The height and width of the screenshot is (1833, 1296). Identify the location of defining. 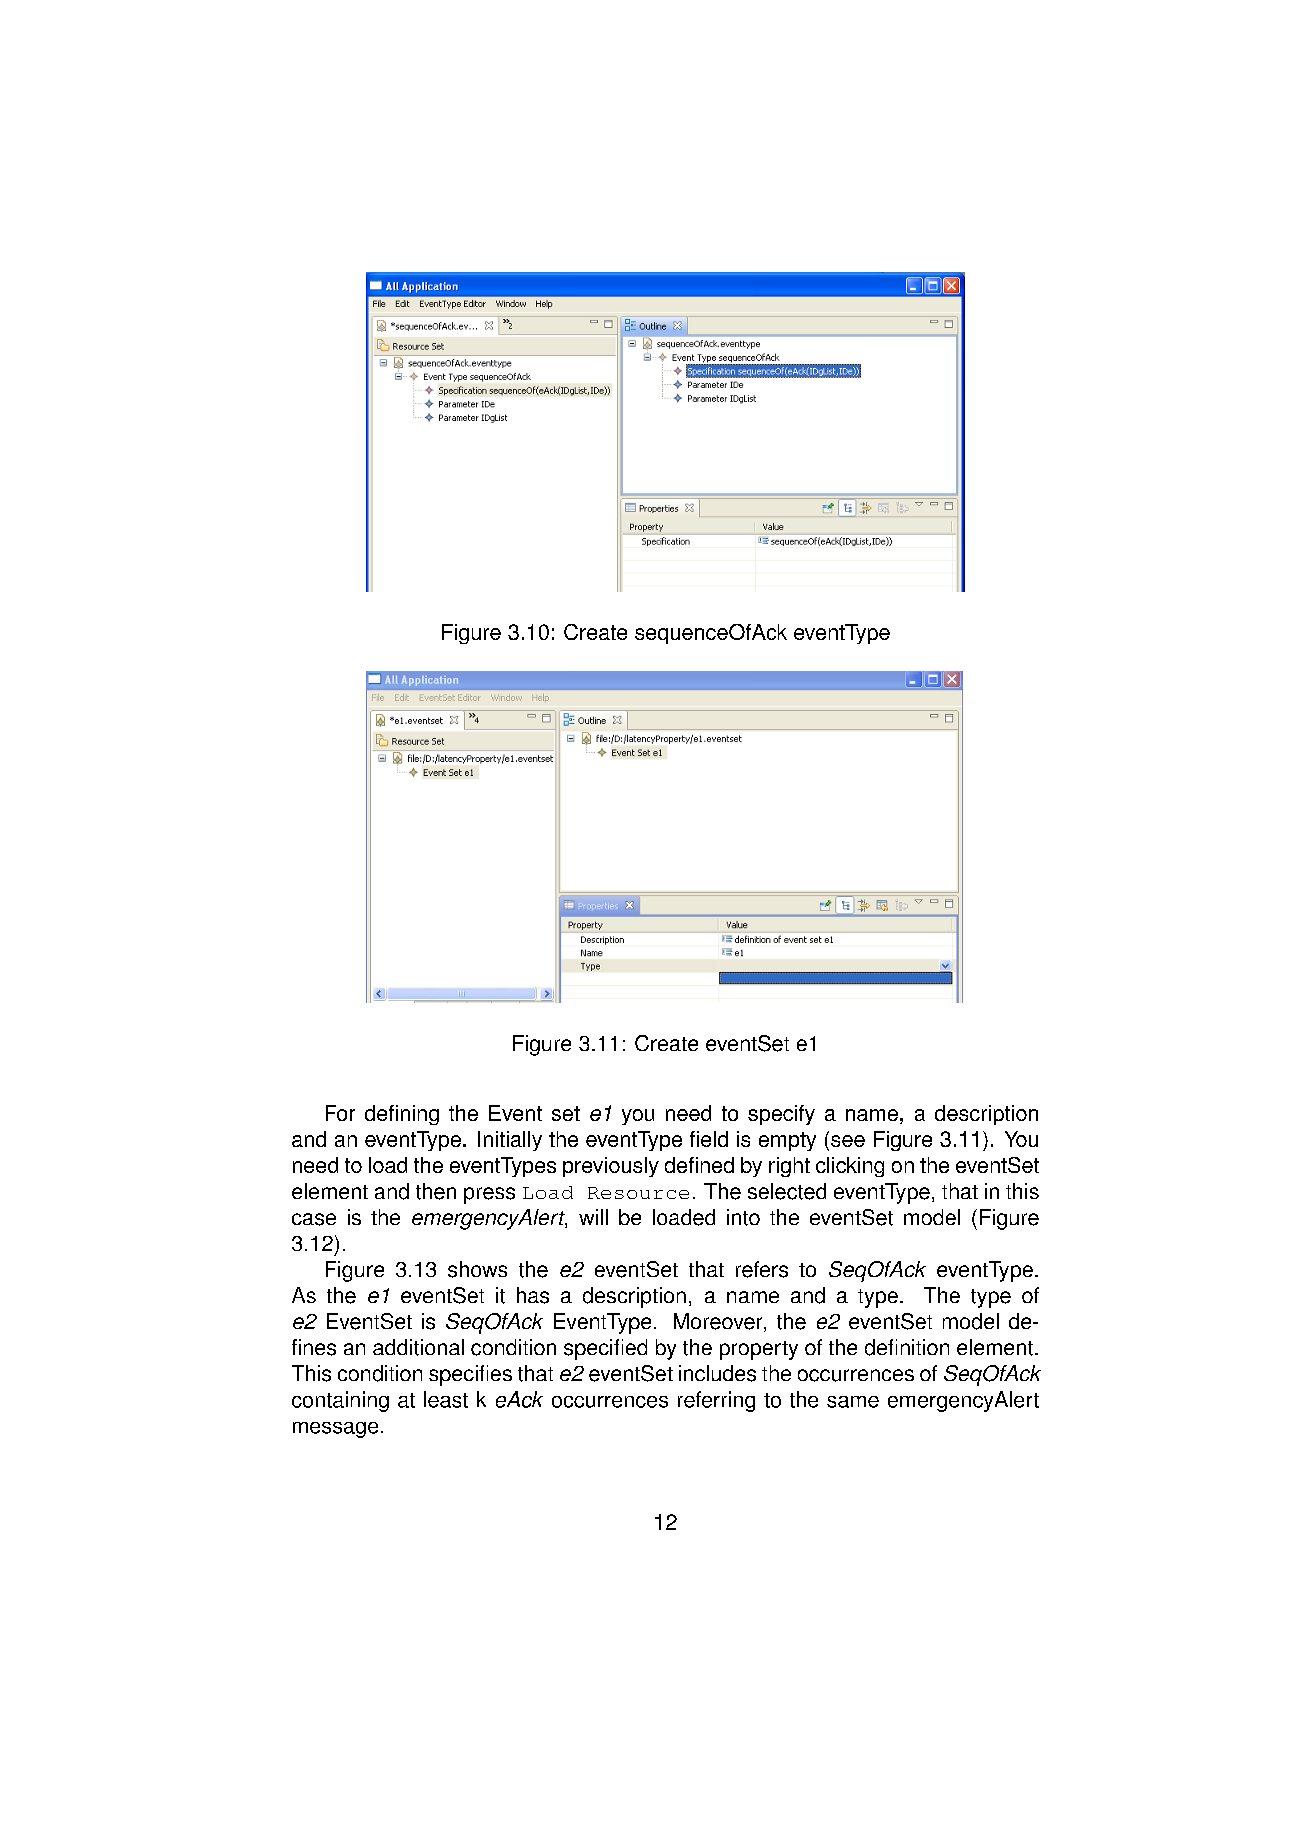
(402, 1115).
